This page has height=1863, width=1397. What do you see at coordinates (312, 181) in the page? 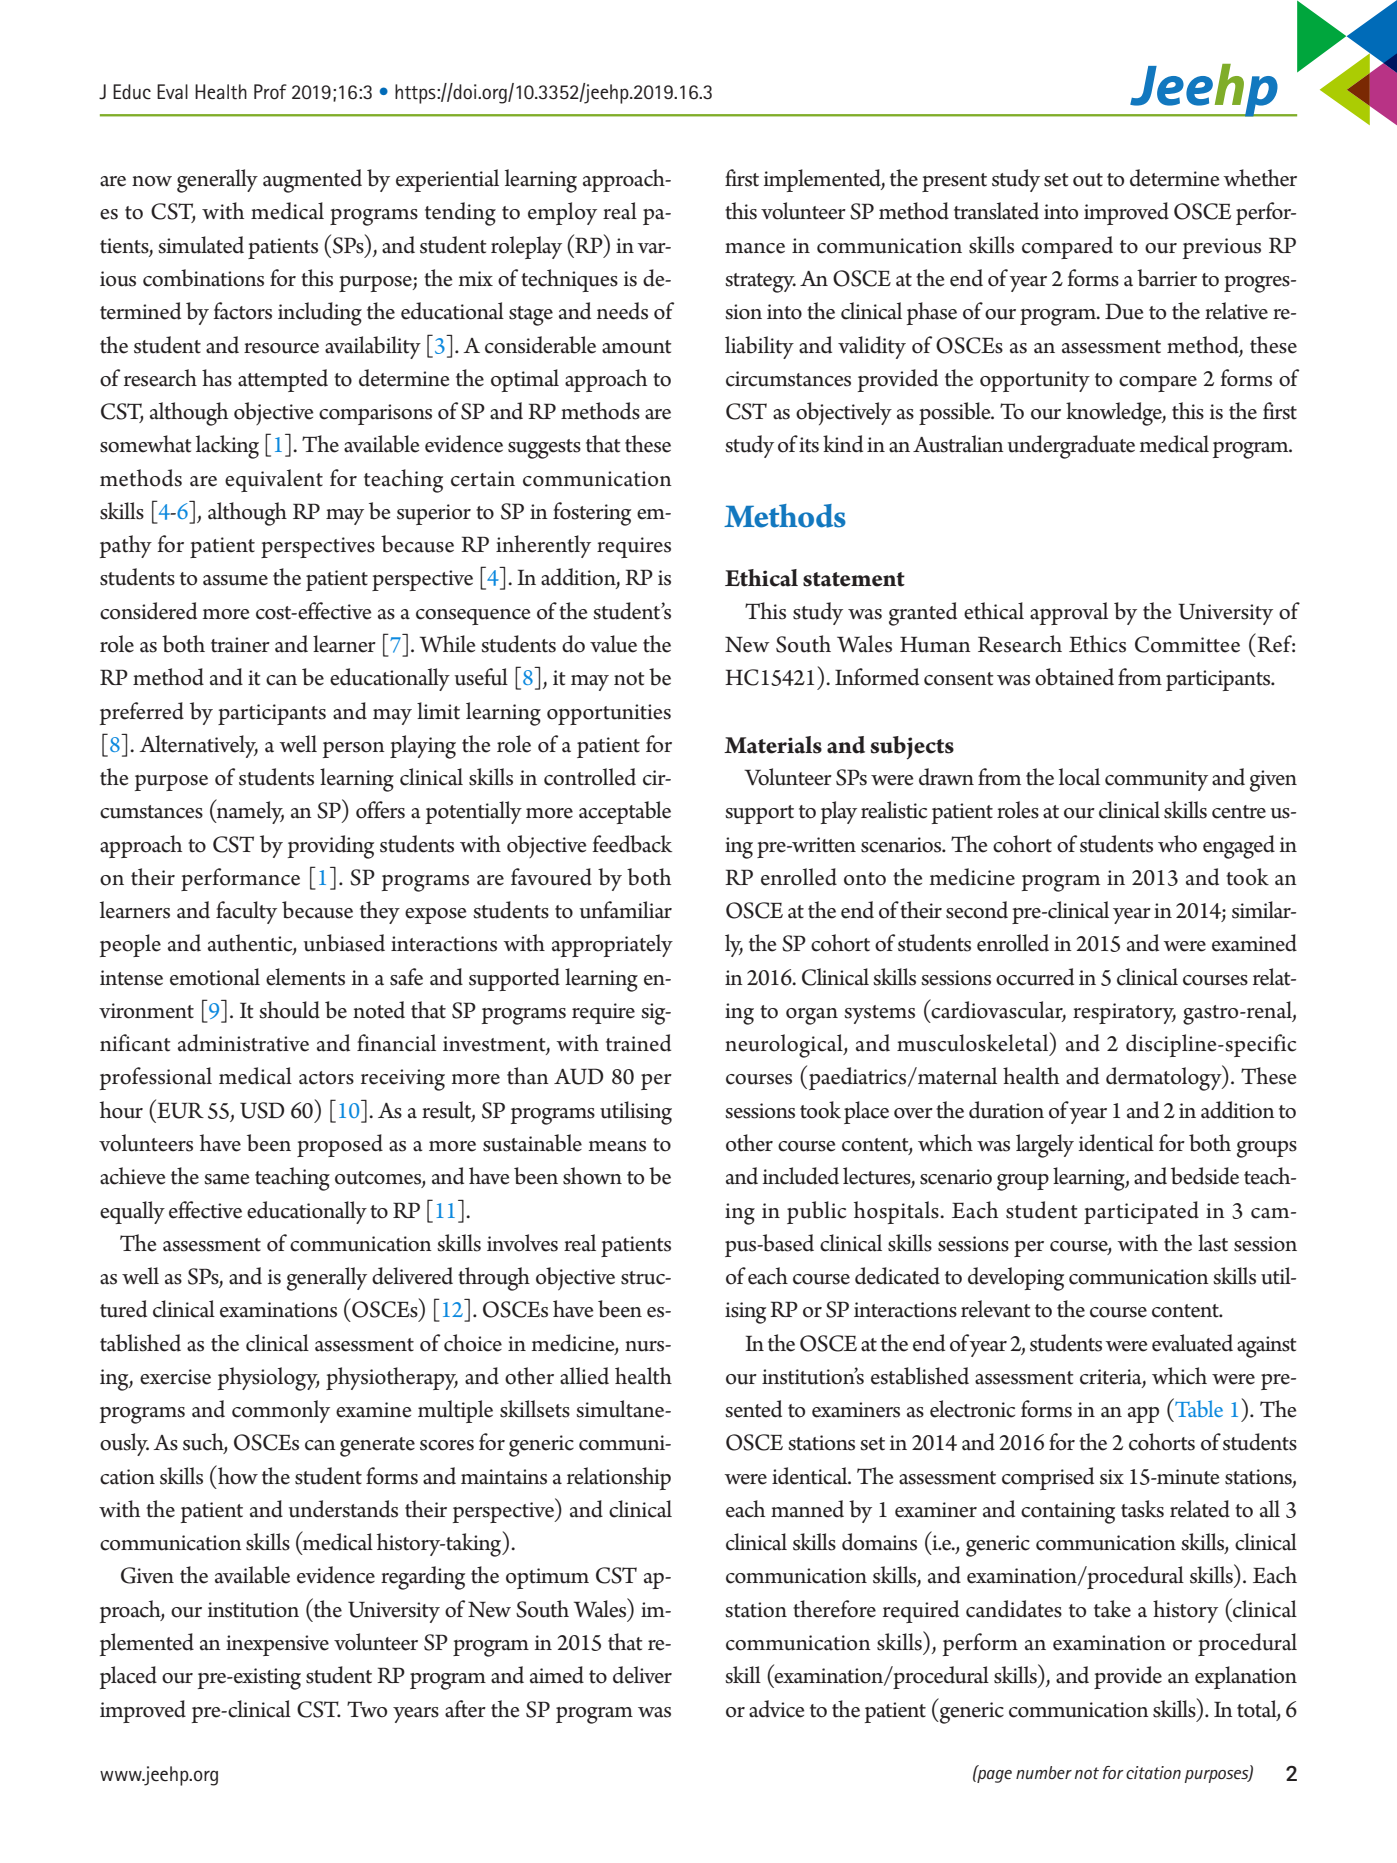
I see `augmented` at bounding box center [312, 181].
